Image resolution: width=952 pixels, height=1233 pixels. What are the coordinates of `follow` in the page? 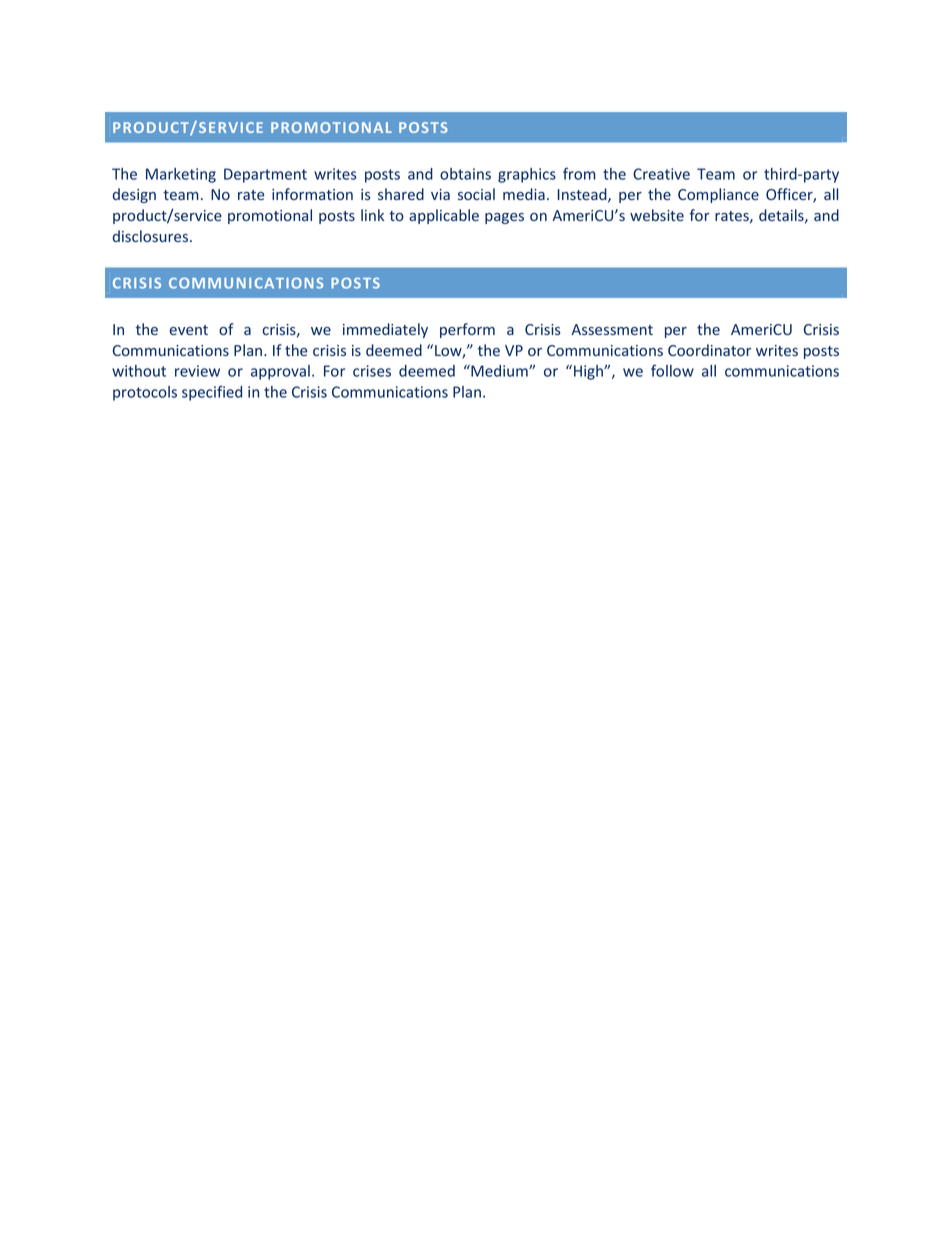 It's located at (672, 370).
